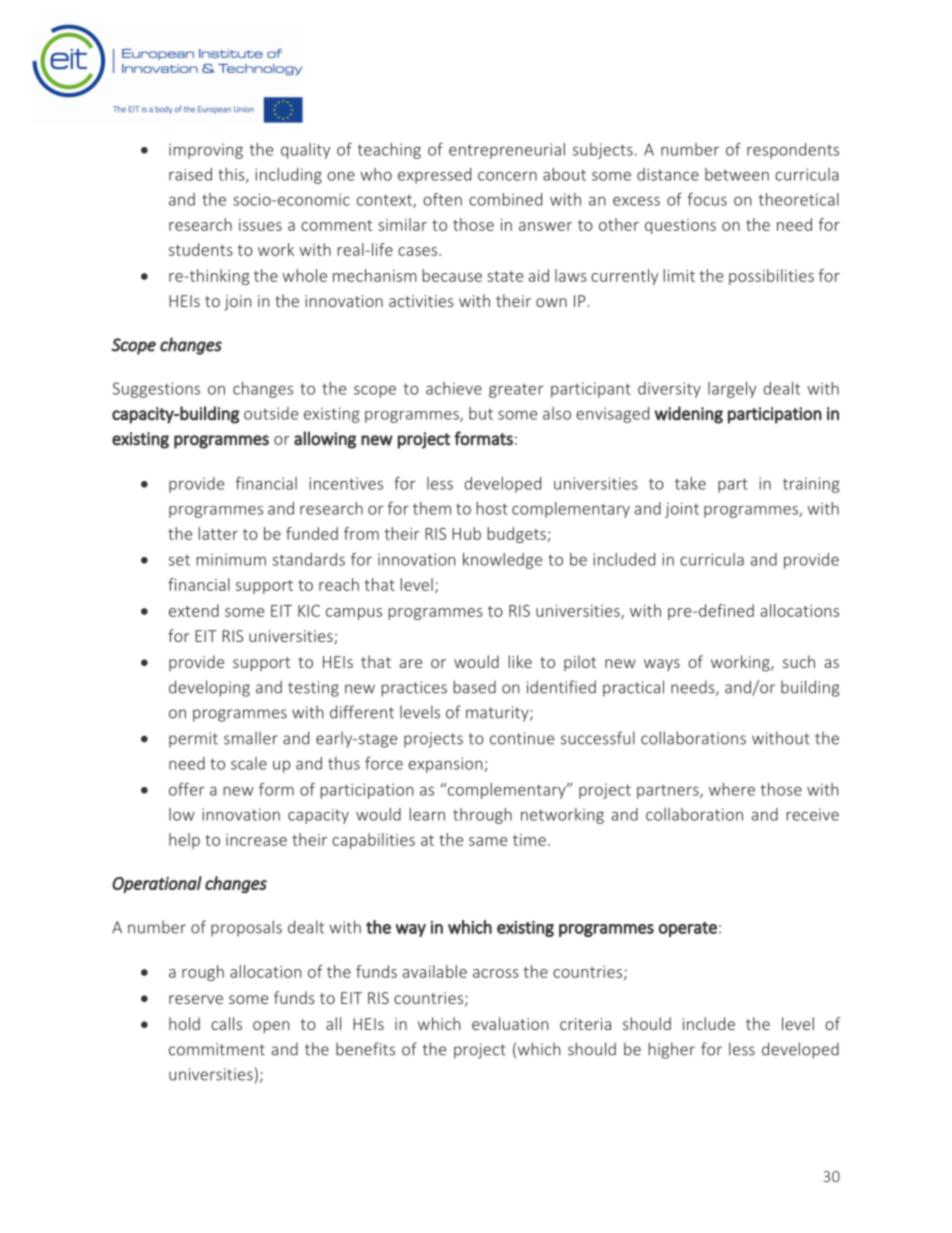  Describe the element at coordinates (522, 738) in the screenshot. I see `continue` at that location.
